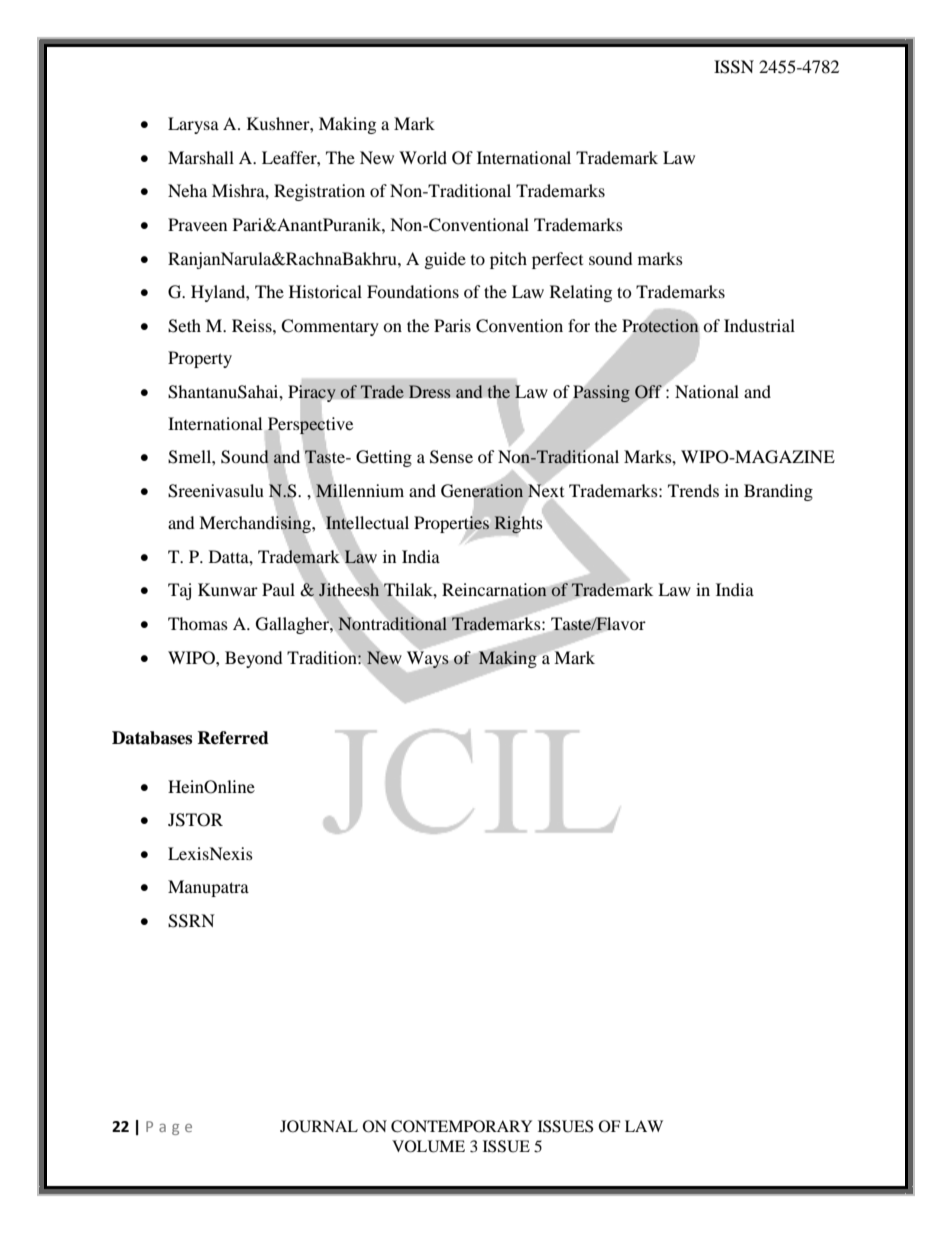 This document has height=1233, width=952. Describe the element at coordinates (451, 457) in the document. I see `Sense` at that location.
